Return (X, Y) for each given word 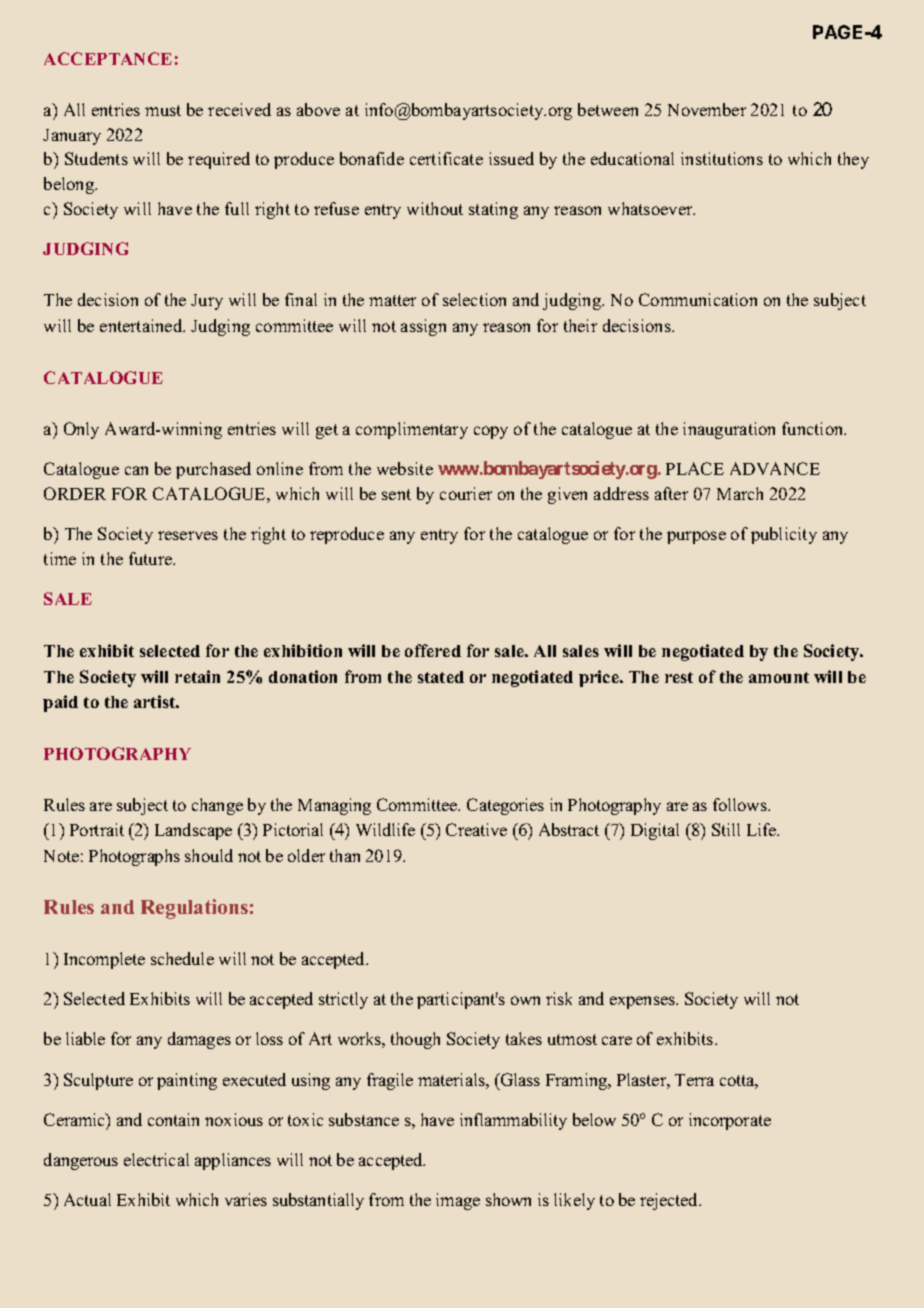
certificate (446, 158)
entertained (142, 325)
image (458, 1201)
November (707, 109)
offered (433, 650)
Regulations (194, 909)
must (163, 110)
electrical (156, 1159)
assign (423, 327)
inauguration (729, 430)
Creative (476, 829)
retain (197, 676)
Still (726, 829)
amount (779, 677)
